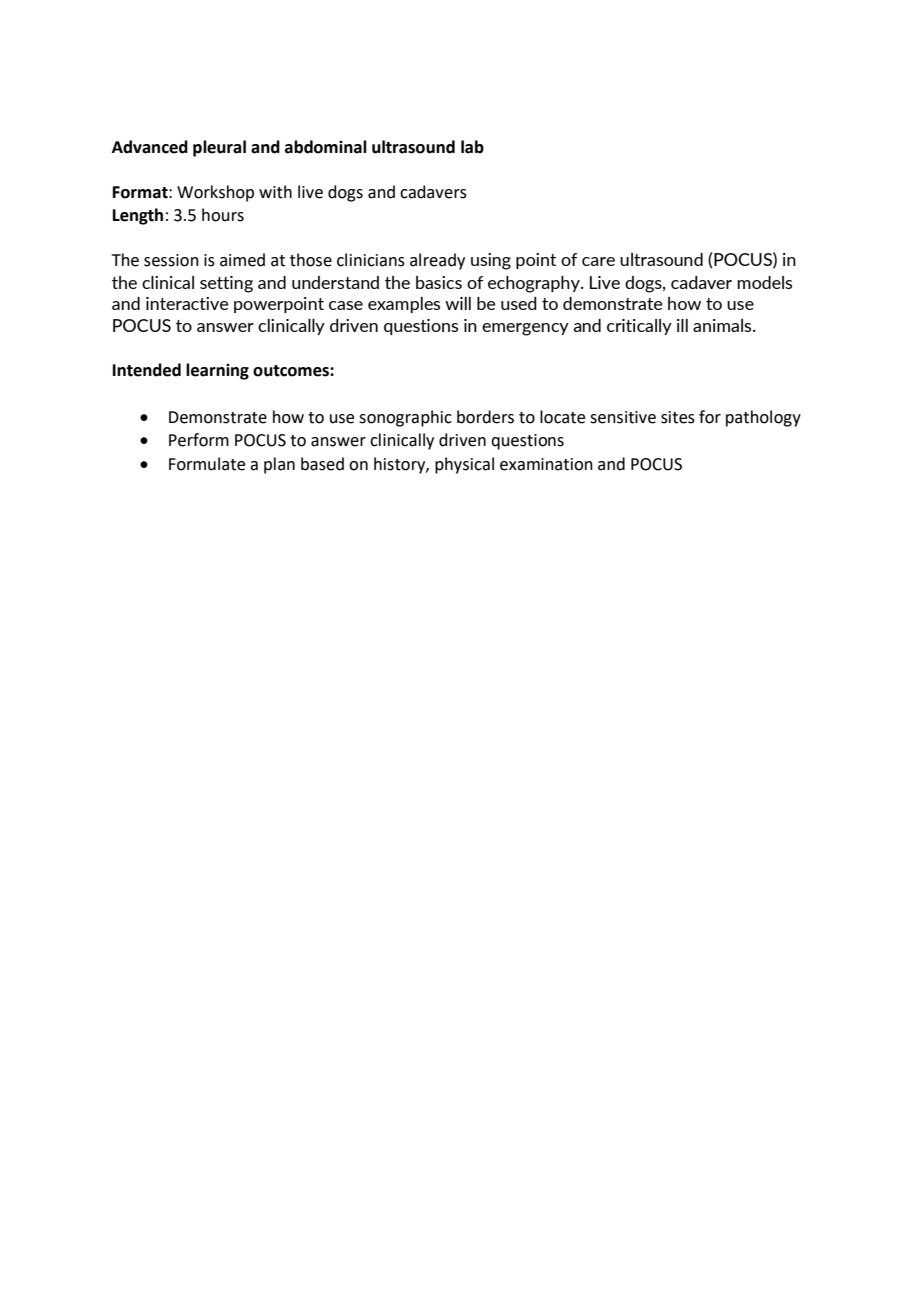 The width and height of the page is (924, 1308). Describe the element at coordinates (207, 464) in the page. I see `Formulate` at that location.
